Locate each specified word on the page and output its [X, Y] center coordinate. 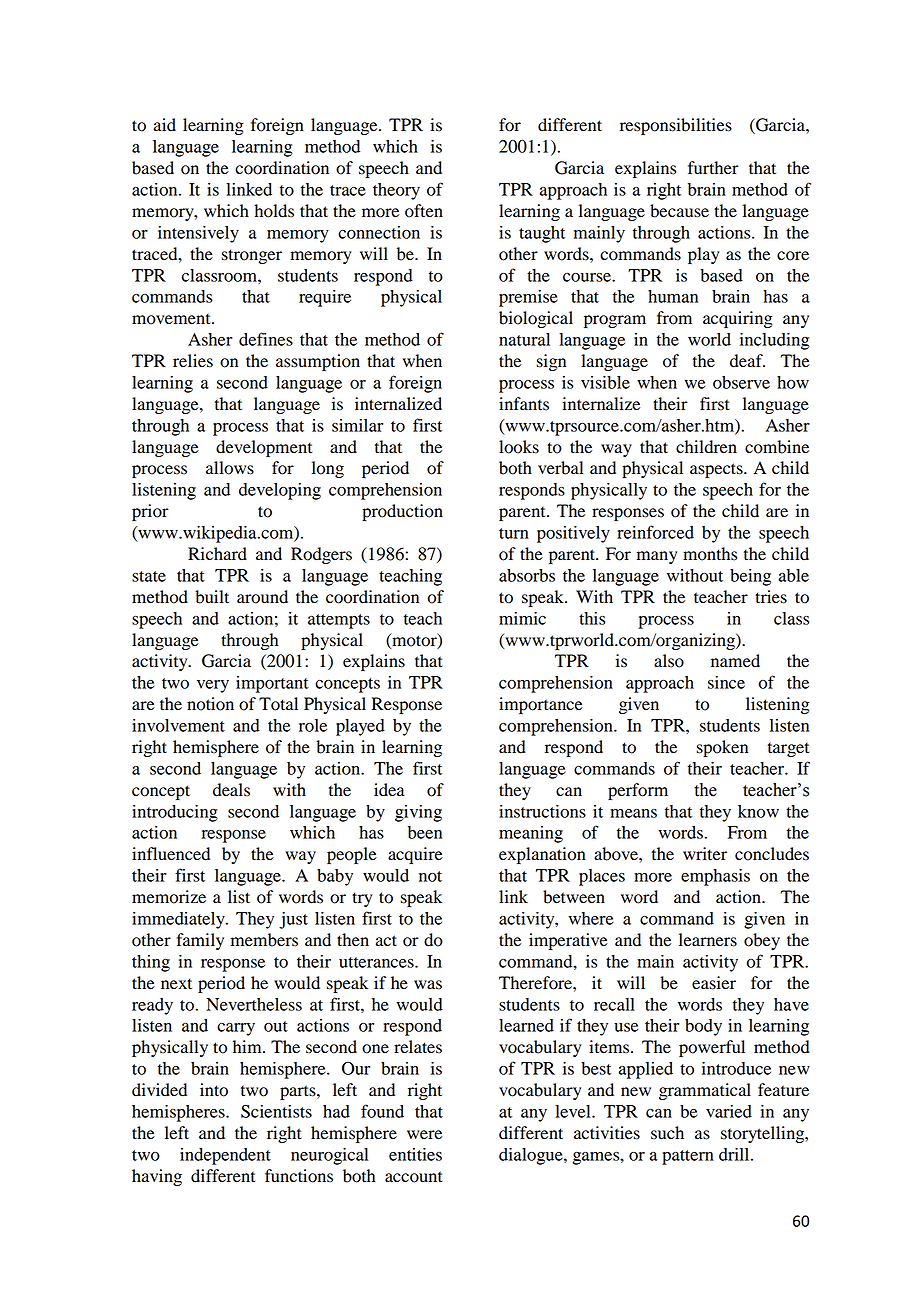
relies [193, 361]
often [424, 211]
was [428, 985]
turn [514, 533]
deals [231, 790]
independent [225, 1156]
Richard [217, 554]
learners [708, 940]
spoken [722, 748]
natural [524, 339]
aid [165, 125]
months [710, 554]
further [713, 168]
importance [541, 705]
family [200, 941]
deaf [747, 361]
